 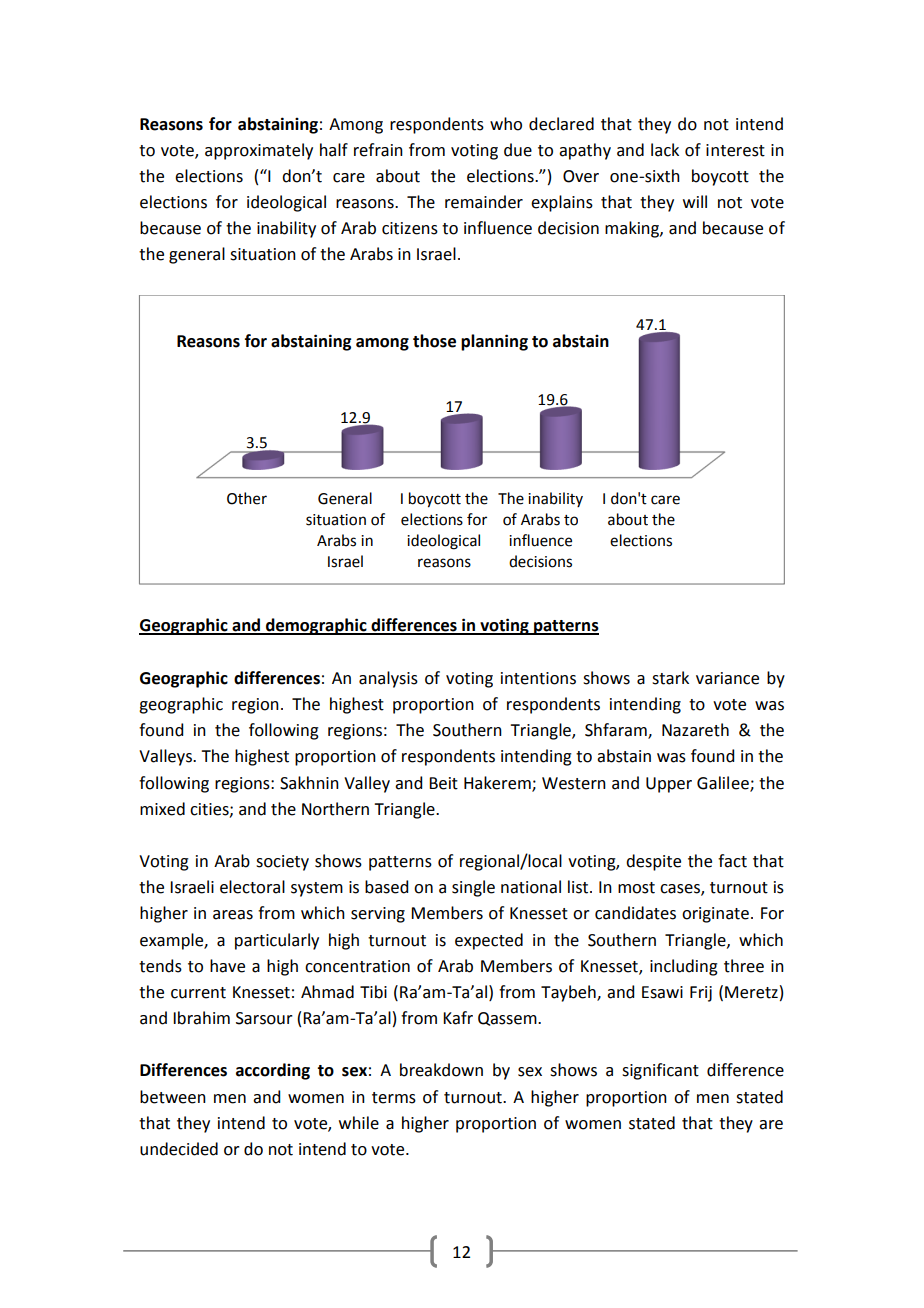 What do you see at coordinates (473, 888) in the image?
I see `single` at bounding box center [473, 888].
